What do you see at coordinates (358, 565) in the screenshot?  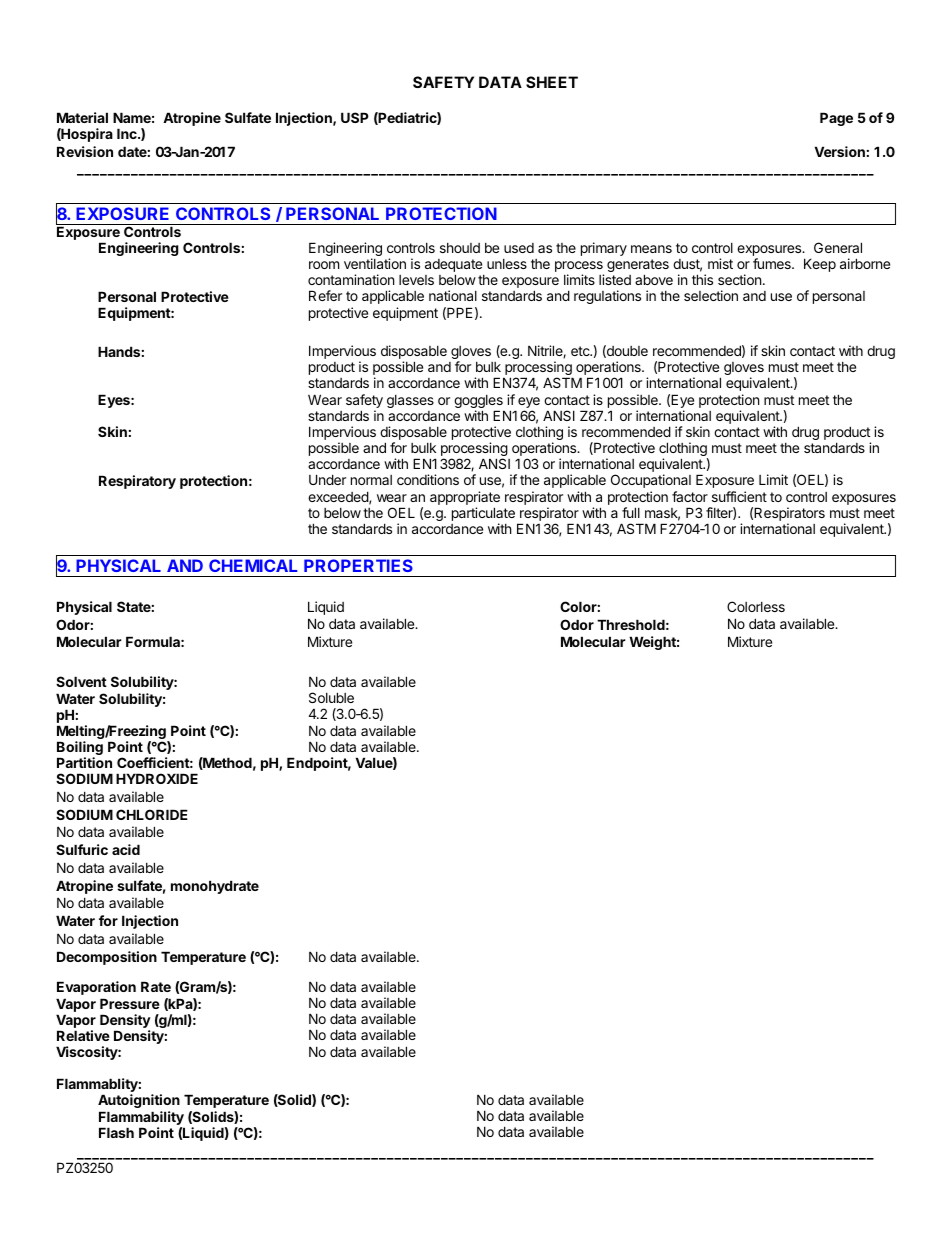 I see `PROPERTIES` at bounding box center [358, 565].
